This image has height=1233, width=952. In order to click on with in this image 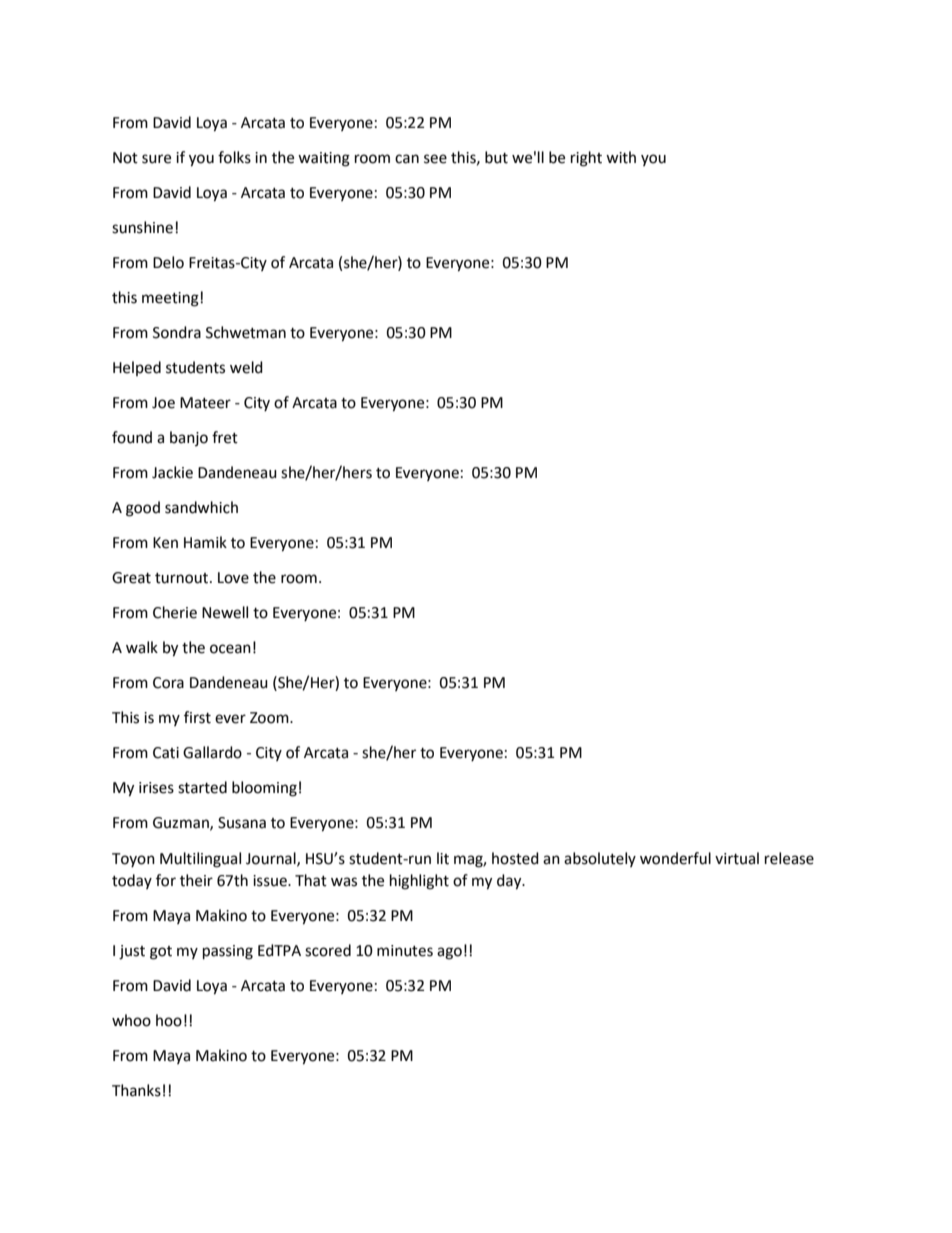, I will do `click(621, 157)`.
